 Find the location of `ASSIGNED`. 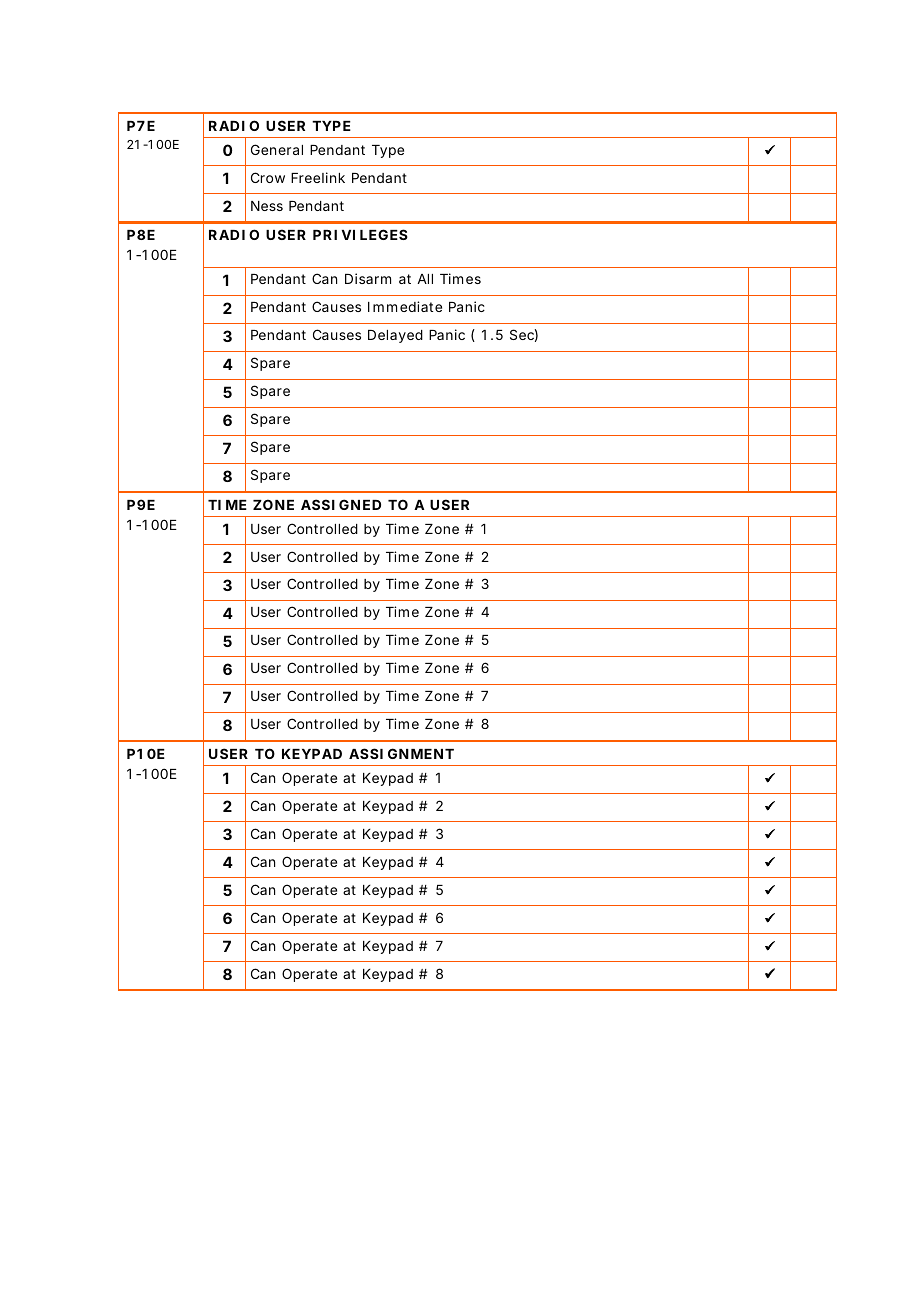

ASSIGNED is located at coordinates (341, 504).
